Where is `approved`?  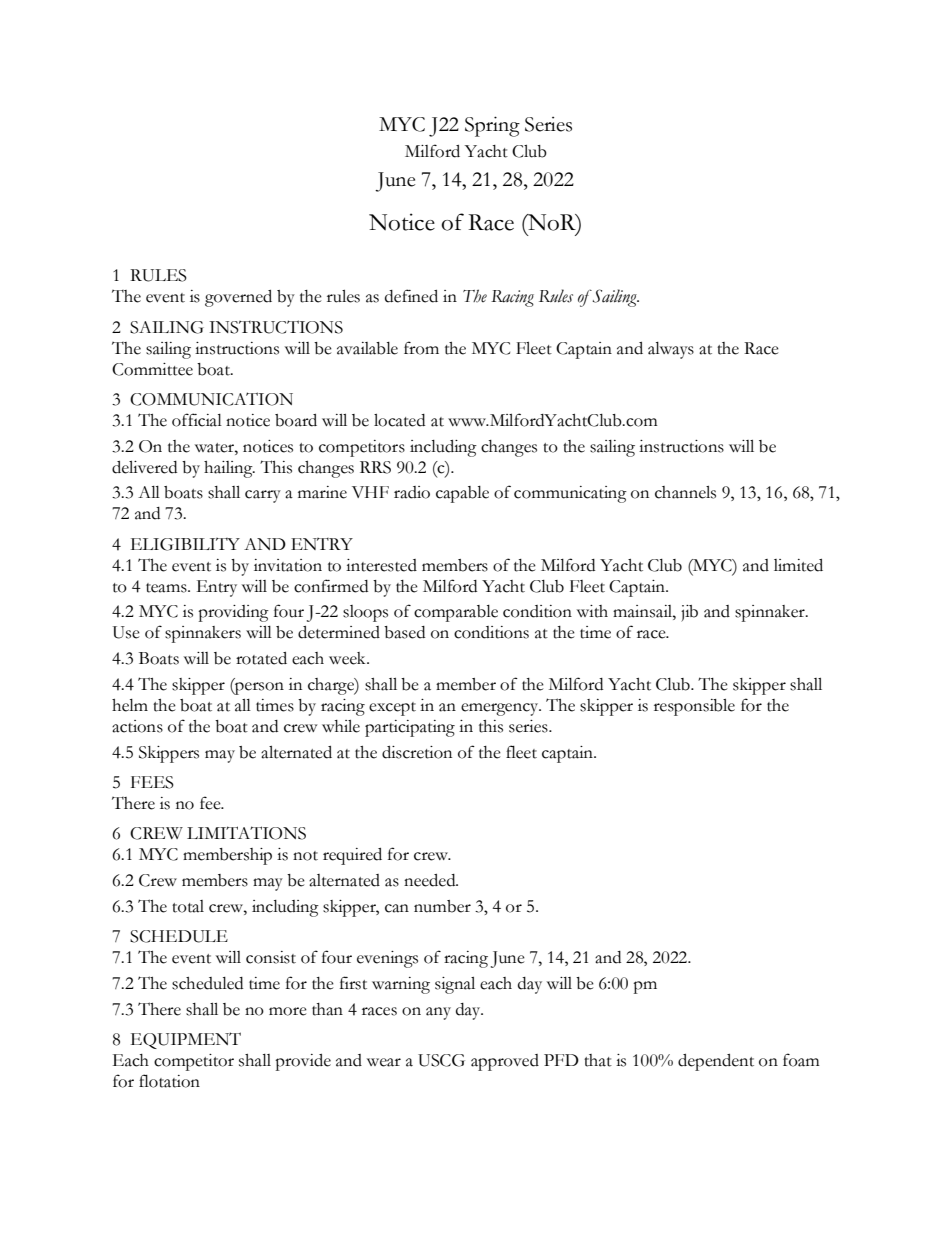 approved is located at coordinates (505, 1062).
